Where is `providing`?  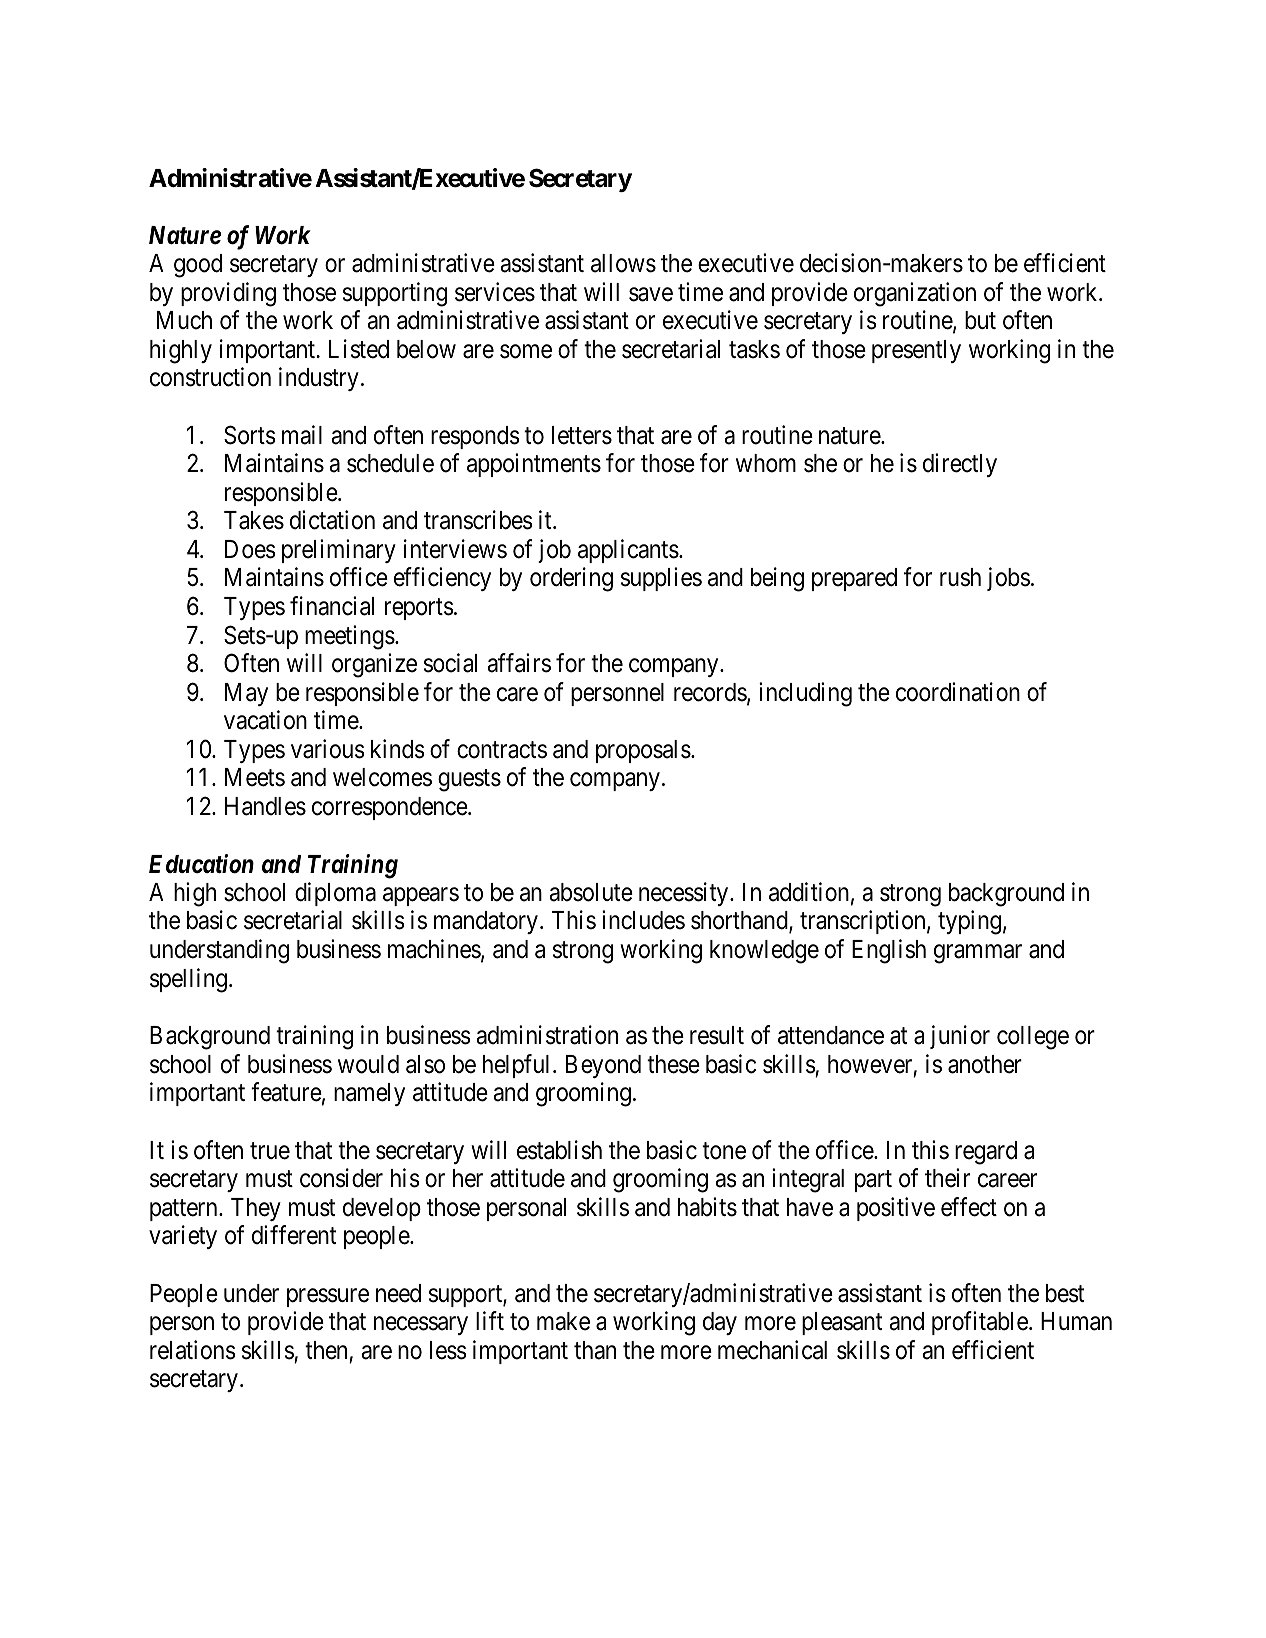 providing is located at coordinates (228, 294).
